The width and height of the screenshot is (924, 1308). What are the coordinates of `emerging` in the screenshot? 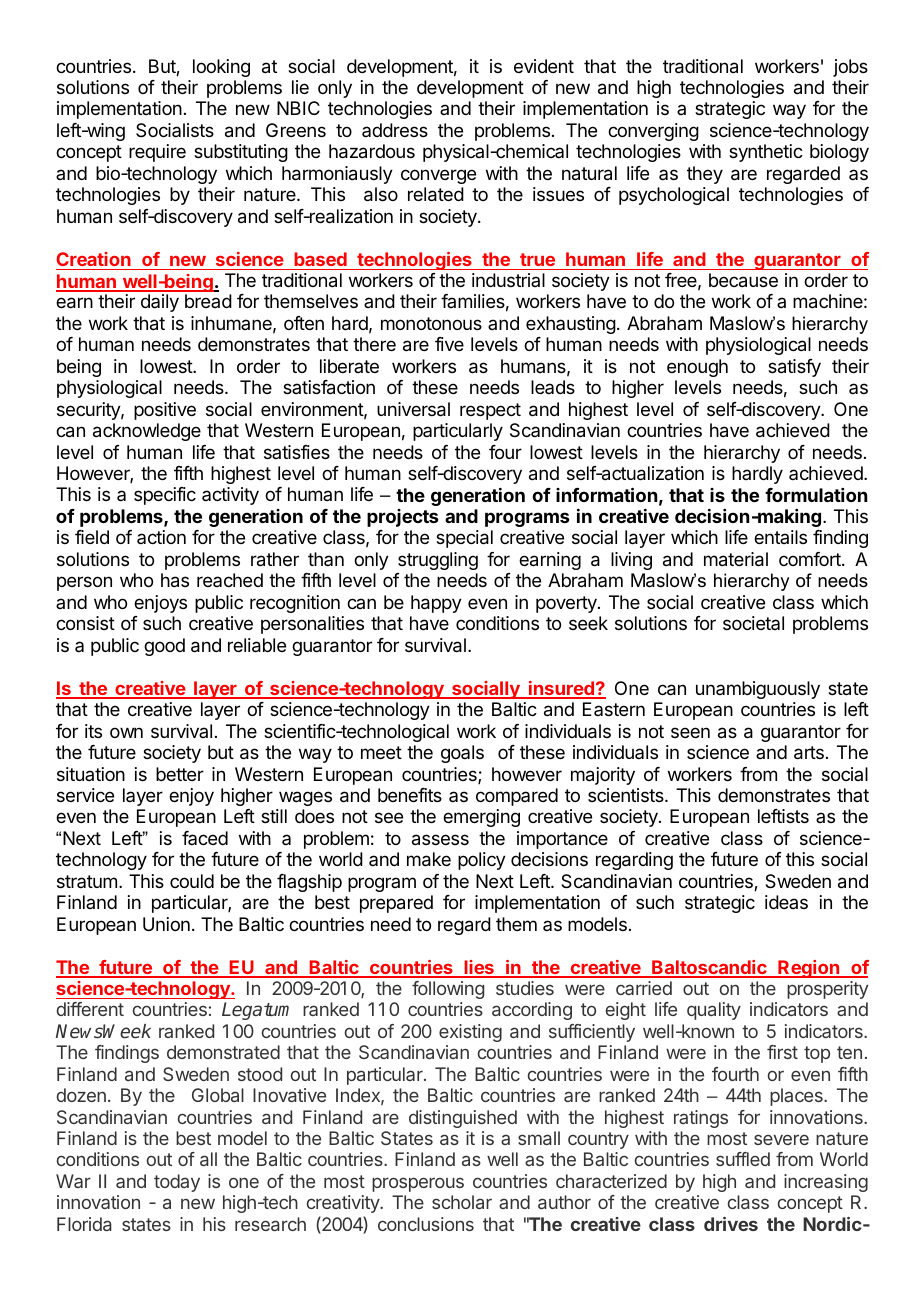 It's located at (481, 818).
